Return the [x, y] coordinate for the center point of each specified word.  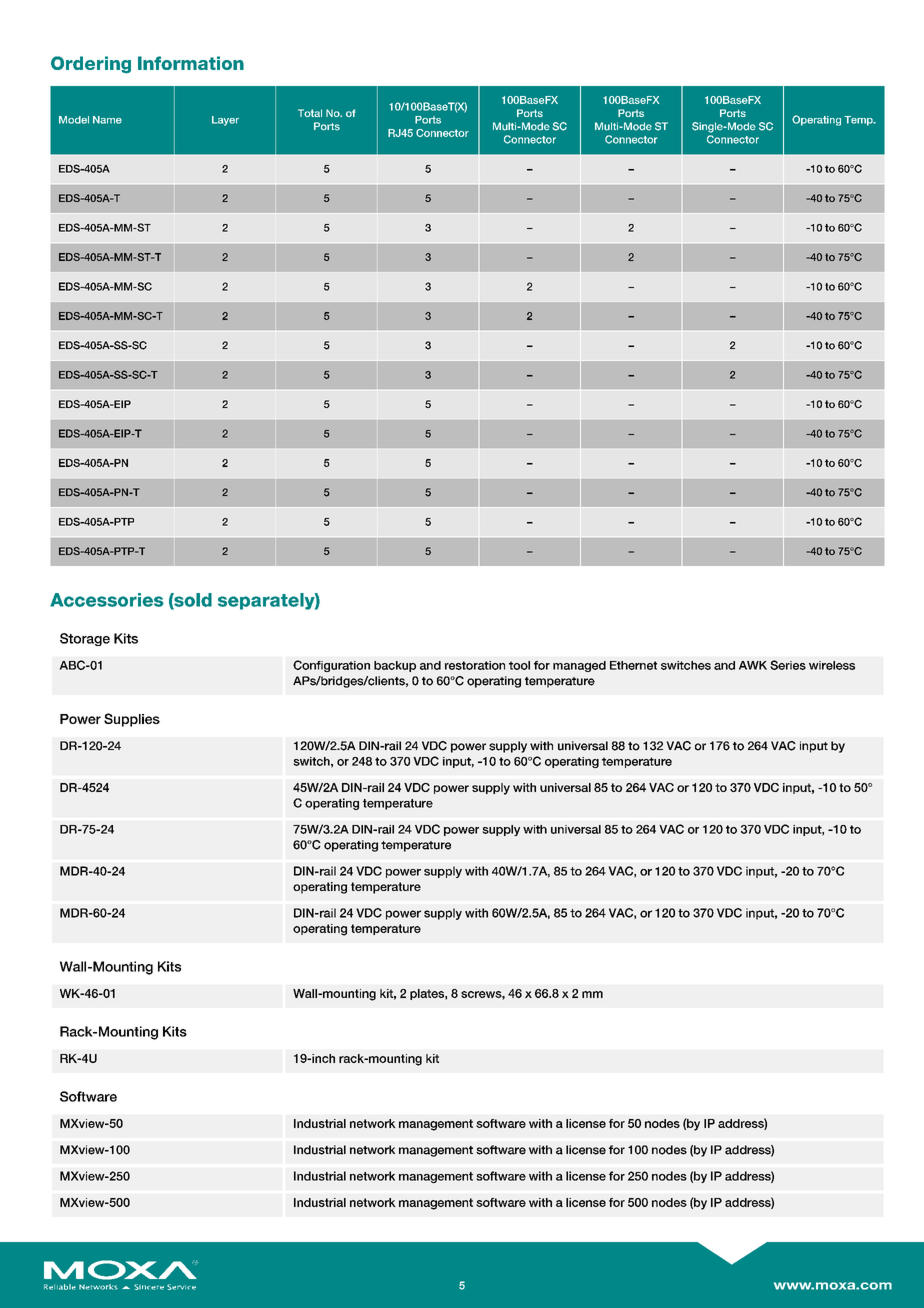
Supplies [132, 720]
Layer [225, 121]
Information [191, 63]
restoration [475, 665]
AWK [753, 665]
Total [310, 113]
